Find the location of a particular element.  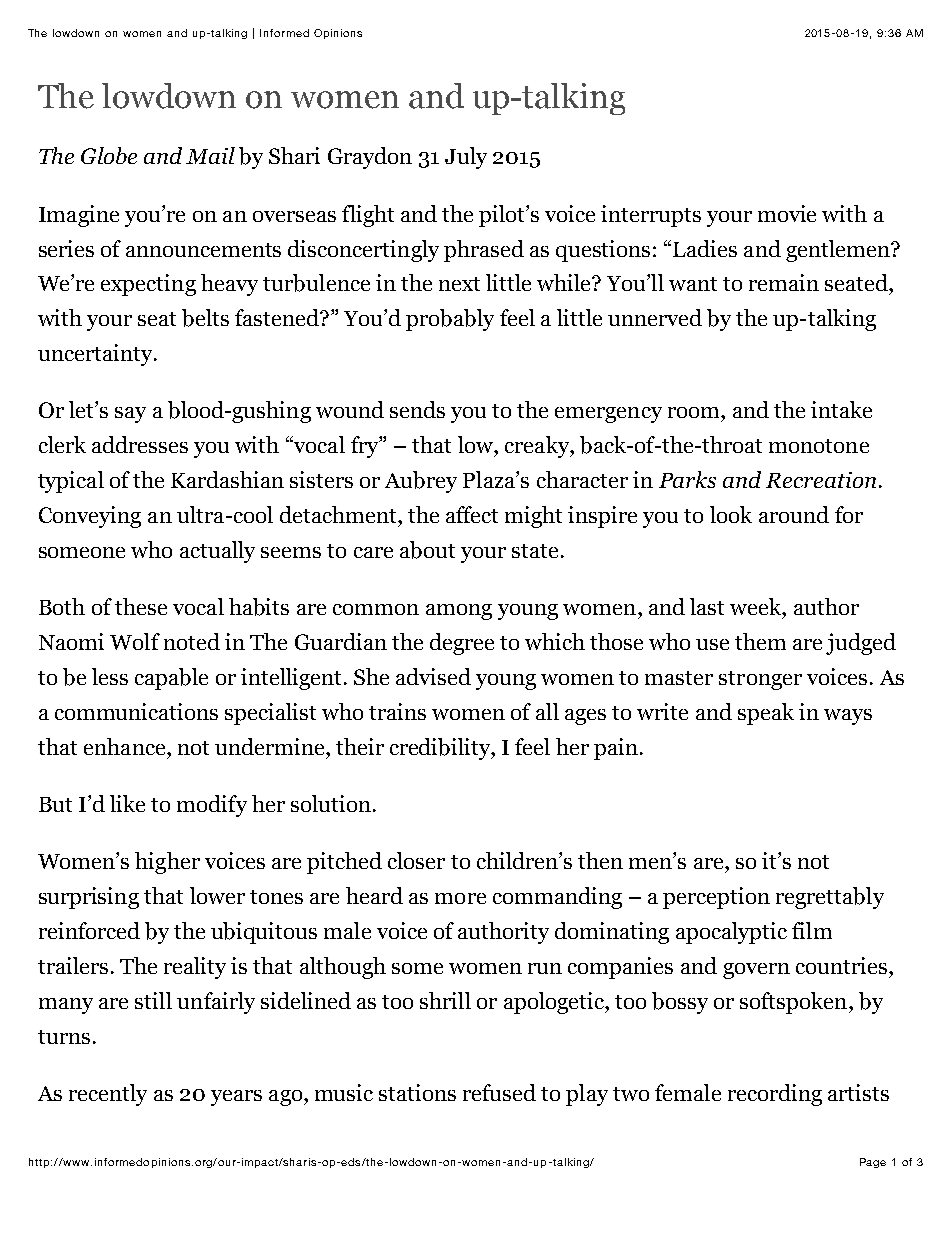

July is located at coordinates (466, 158).
